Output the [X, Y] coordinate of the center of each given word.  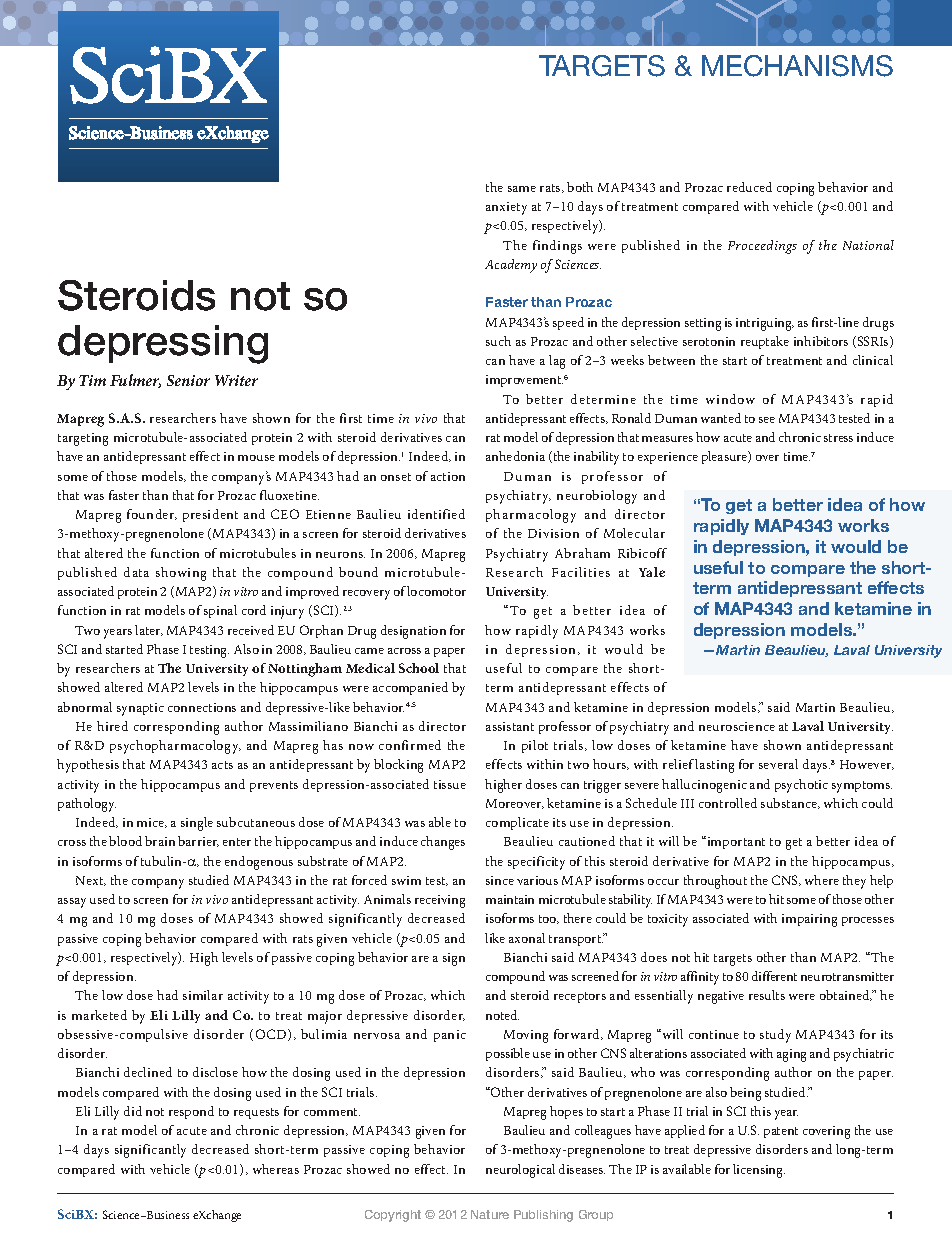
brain [160, 841]
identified [436, 514]
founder [152, 514]
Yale [652, 572]
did [133, 1111]
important [735, 842]
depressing [163, 344]
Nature [490, 1214]
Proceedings [762, 247]
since [500, 880]
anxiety [506, 208]
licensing [759, 1171]
